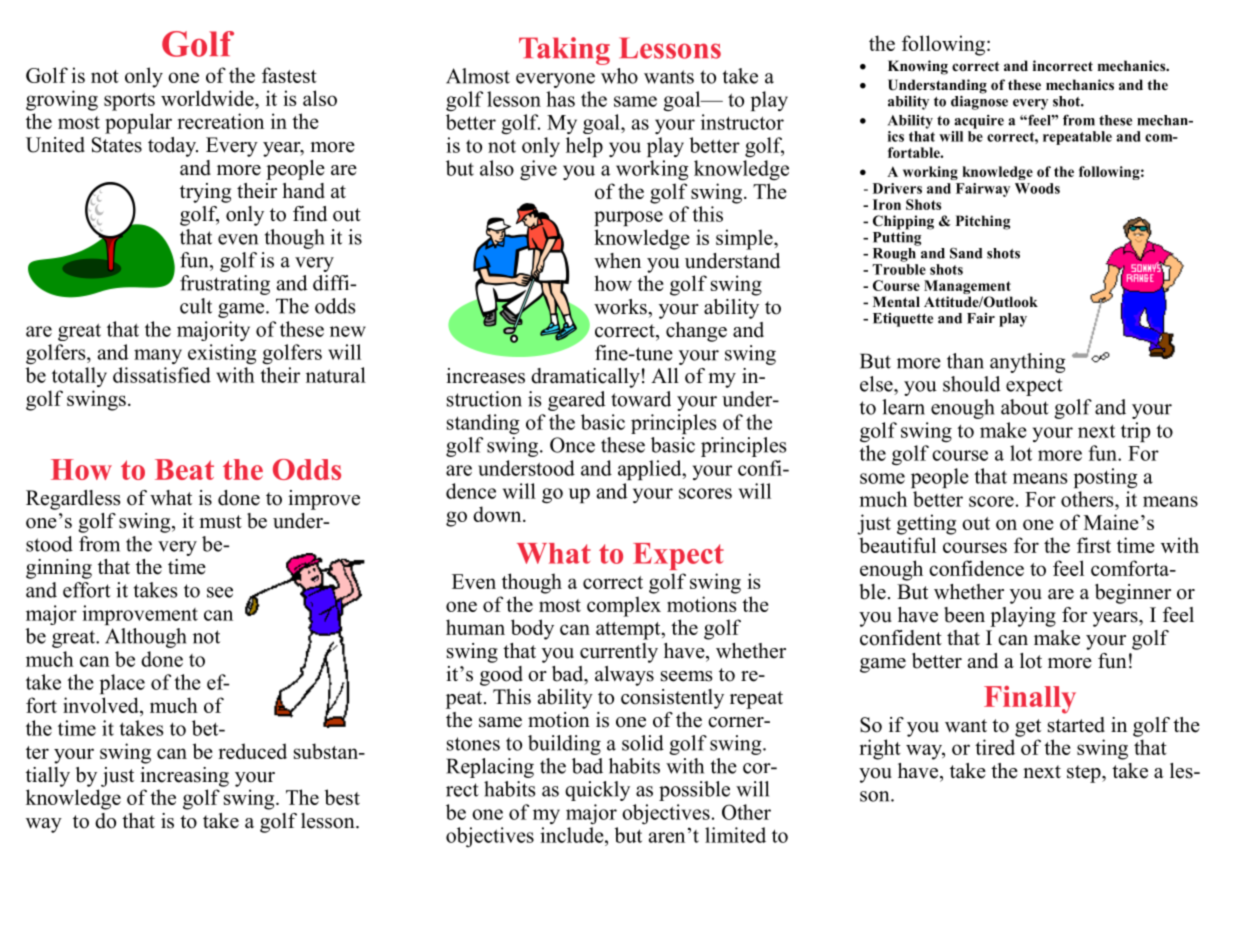  What do you see at coordinates (225, 285) in the document?
I see `frustrating` at bounding box center [225, 285].
